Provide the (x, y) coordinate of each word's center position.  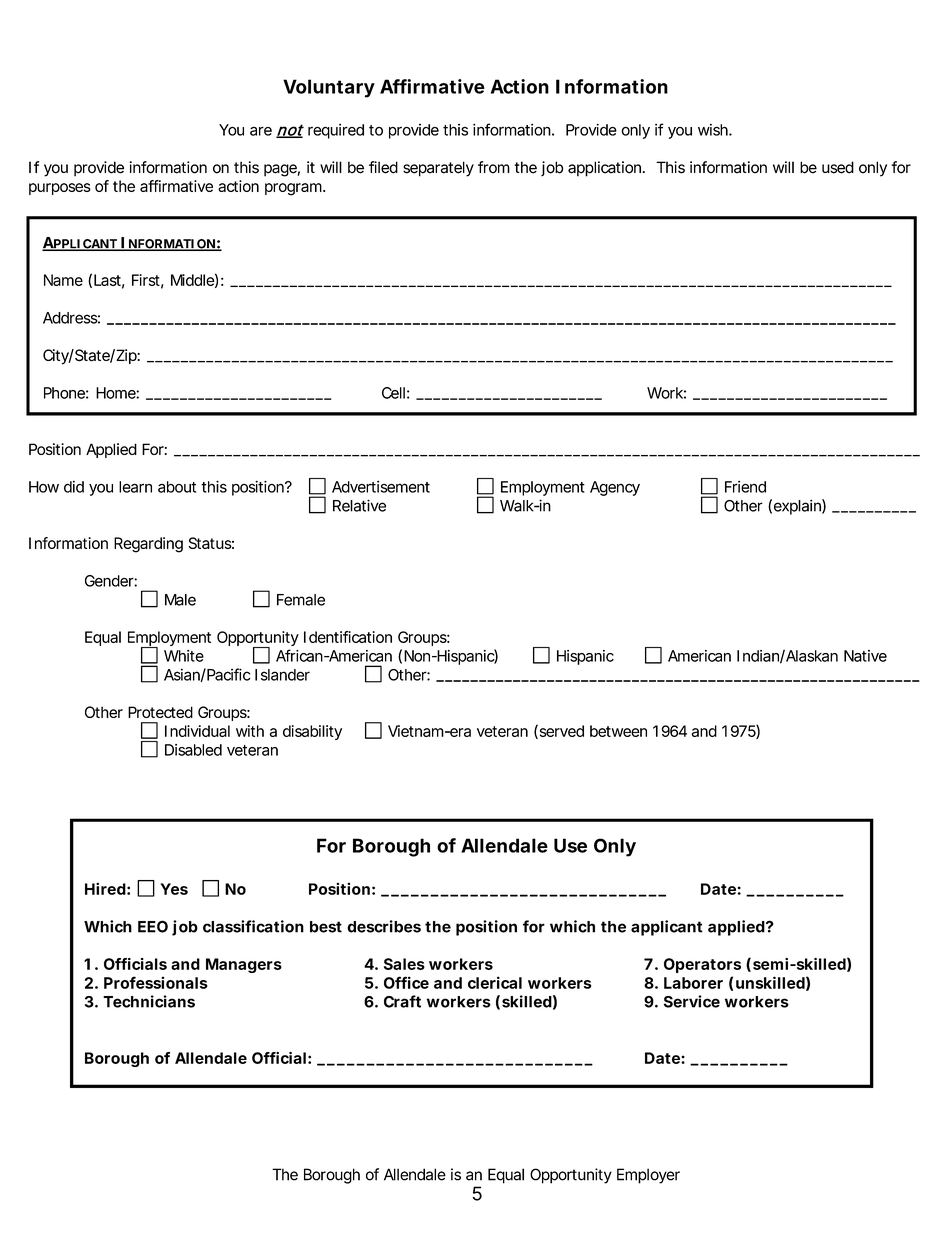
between (618, 731)
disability (312, 732)
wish (714, 130)
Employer (648, 1176)
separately (438, 169)
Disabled (193, 750)
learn (135, 487)
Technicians (149, 1001)
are (261, 131)
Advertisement (381, 487)
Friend (745, 487)
